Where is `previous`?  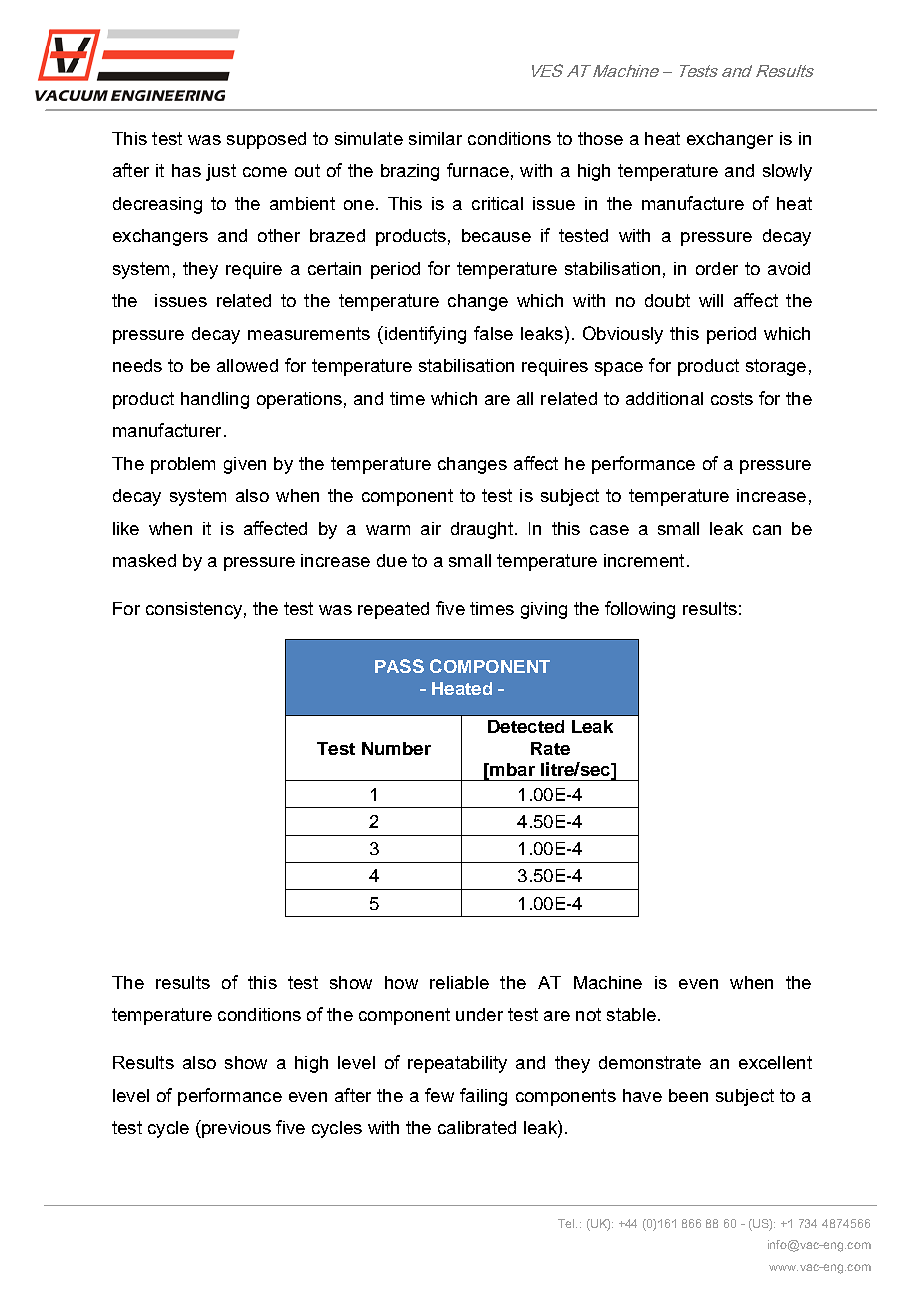 previous is located at coordinates (235, 1129).
